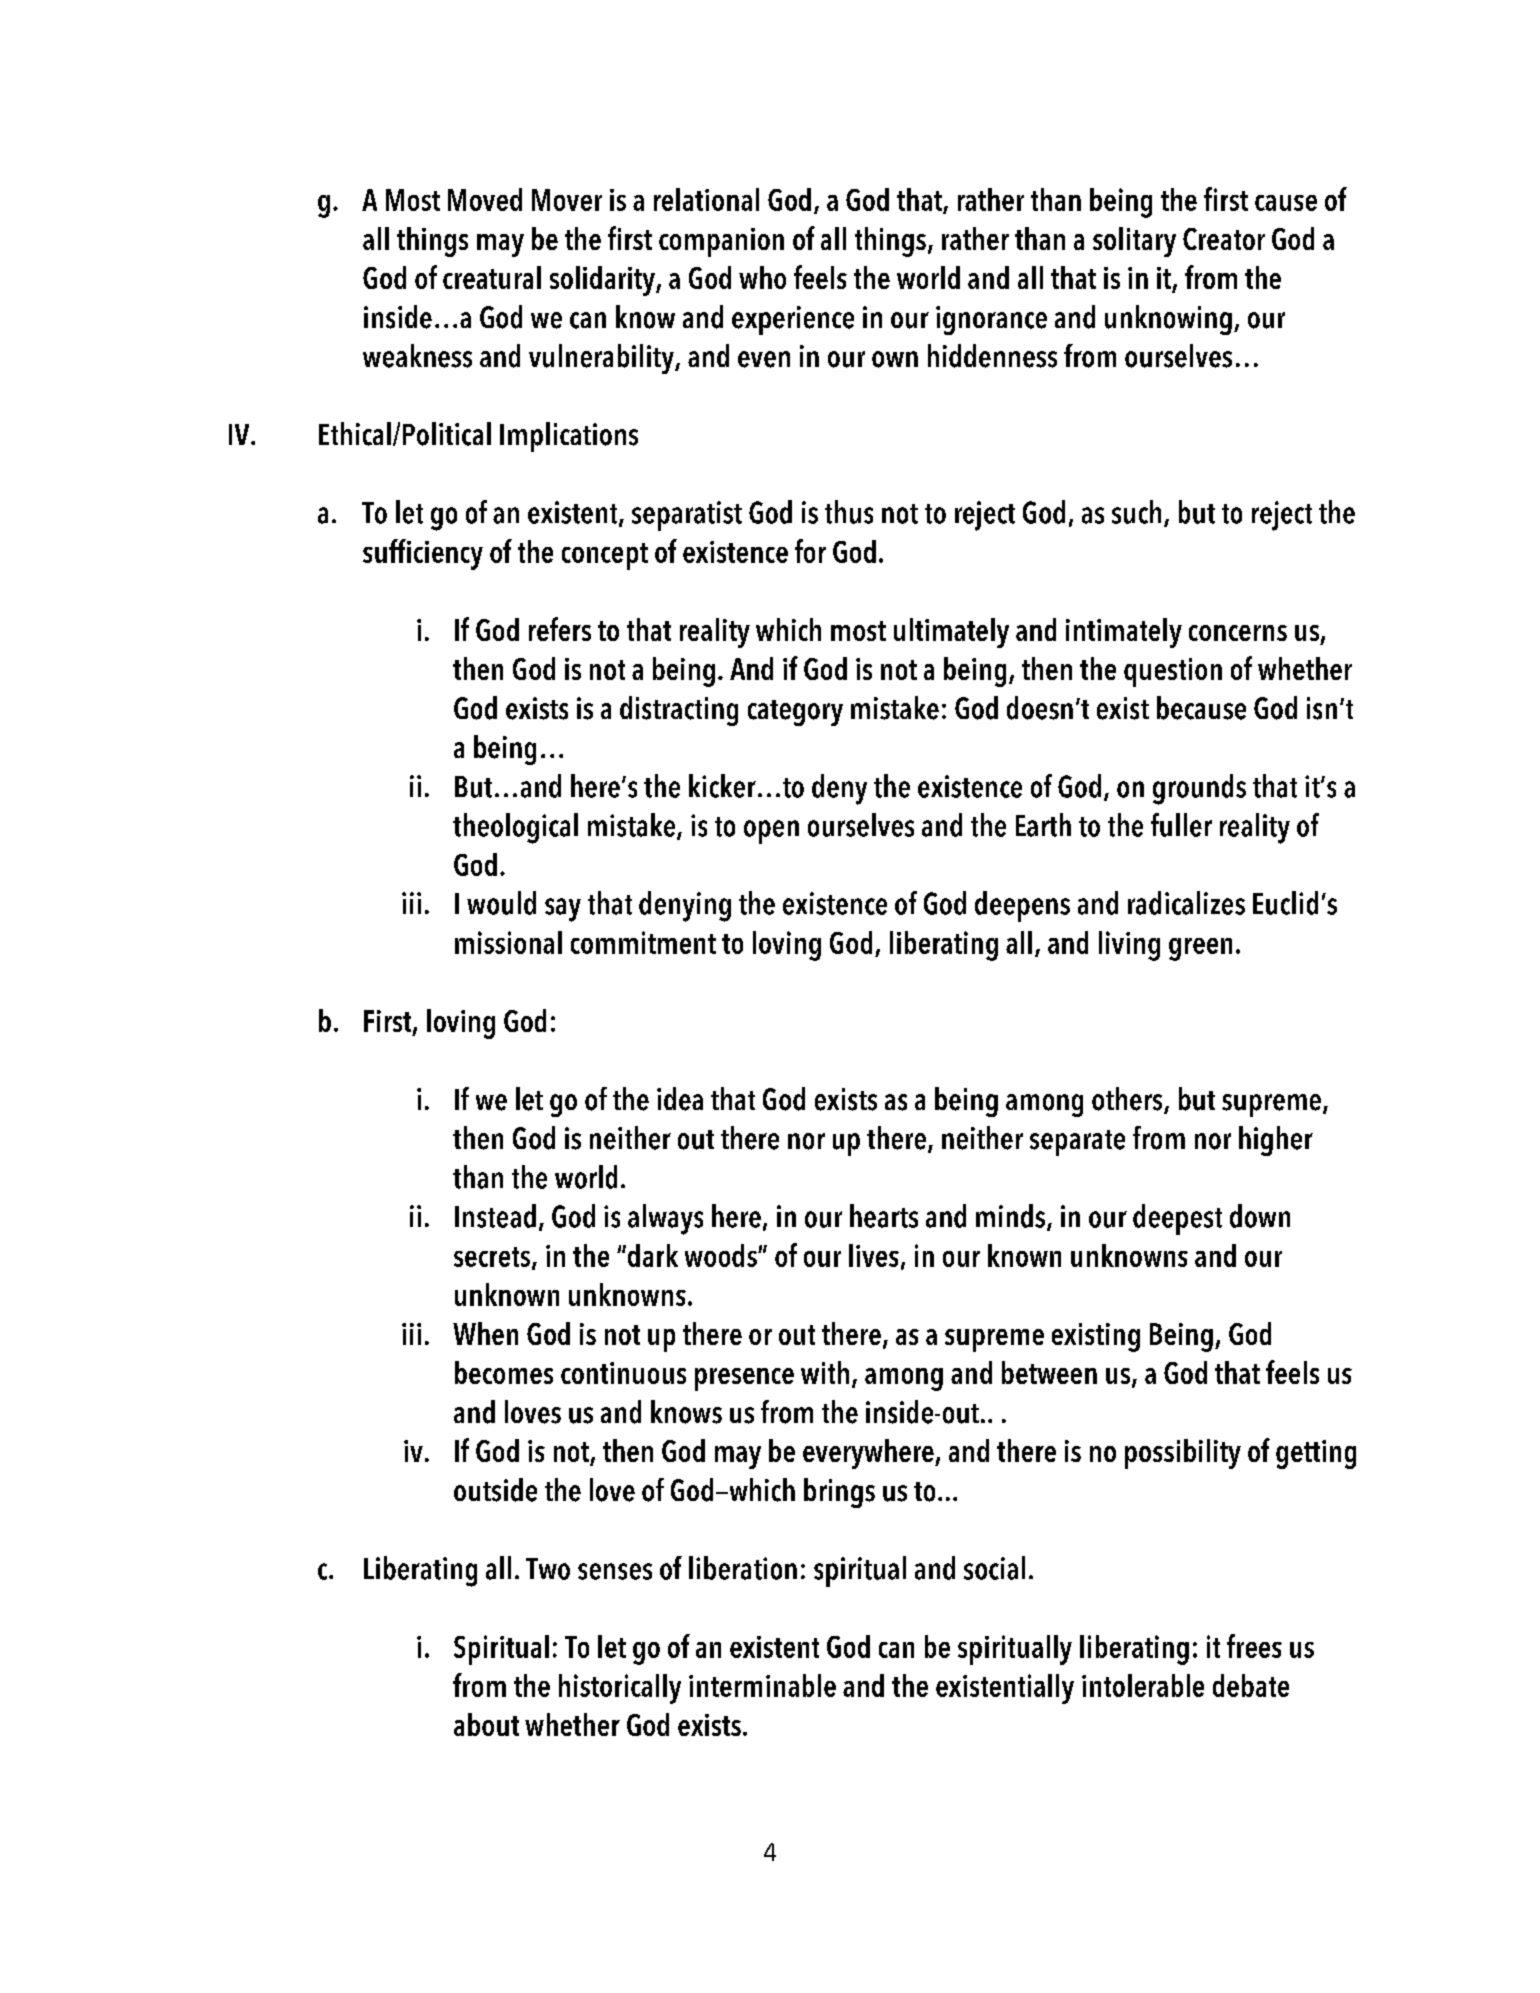 This image has height=1993, width=1540. Describe the element at coordinates (1200, 949) in the image. I see `green` at that location.
